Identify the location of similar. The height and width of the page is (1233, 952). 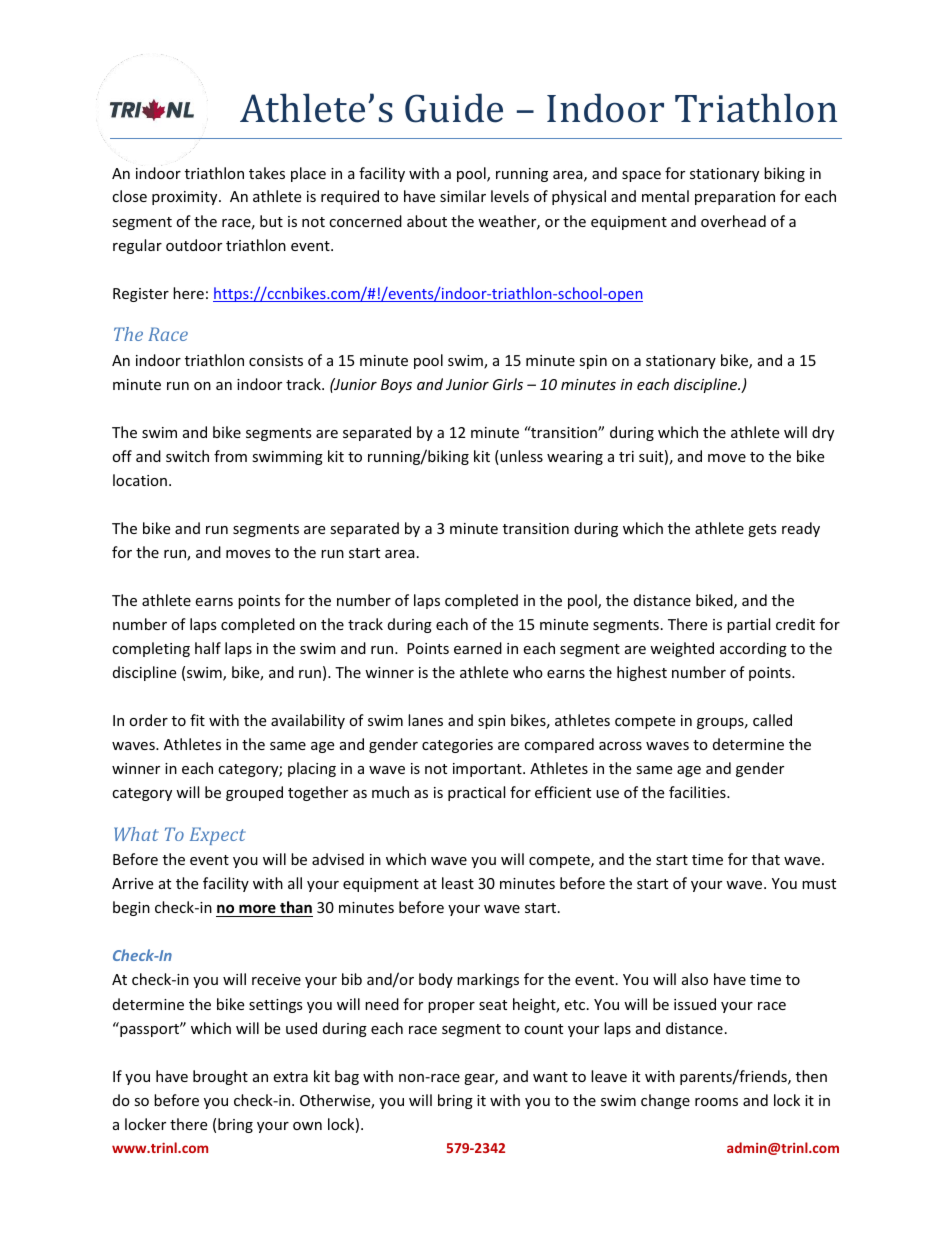
(463, 196).
